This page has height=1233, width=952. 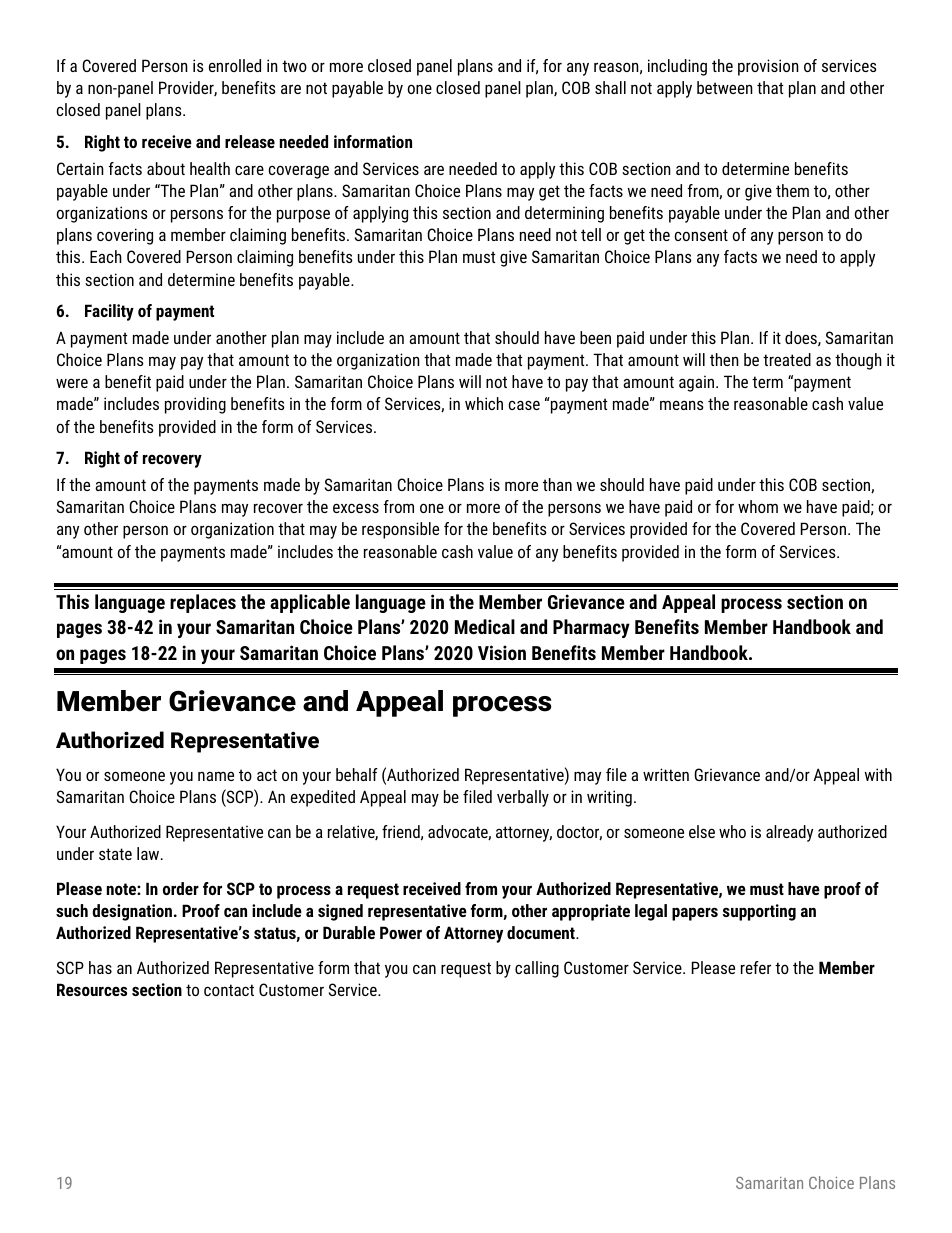 What do you see at coordinates (878, 774) in the page?
I see `with` at bounding box center [878, 774].
